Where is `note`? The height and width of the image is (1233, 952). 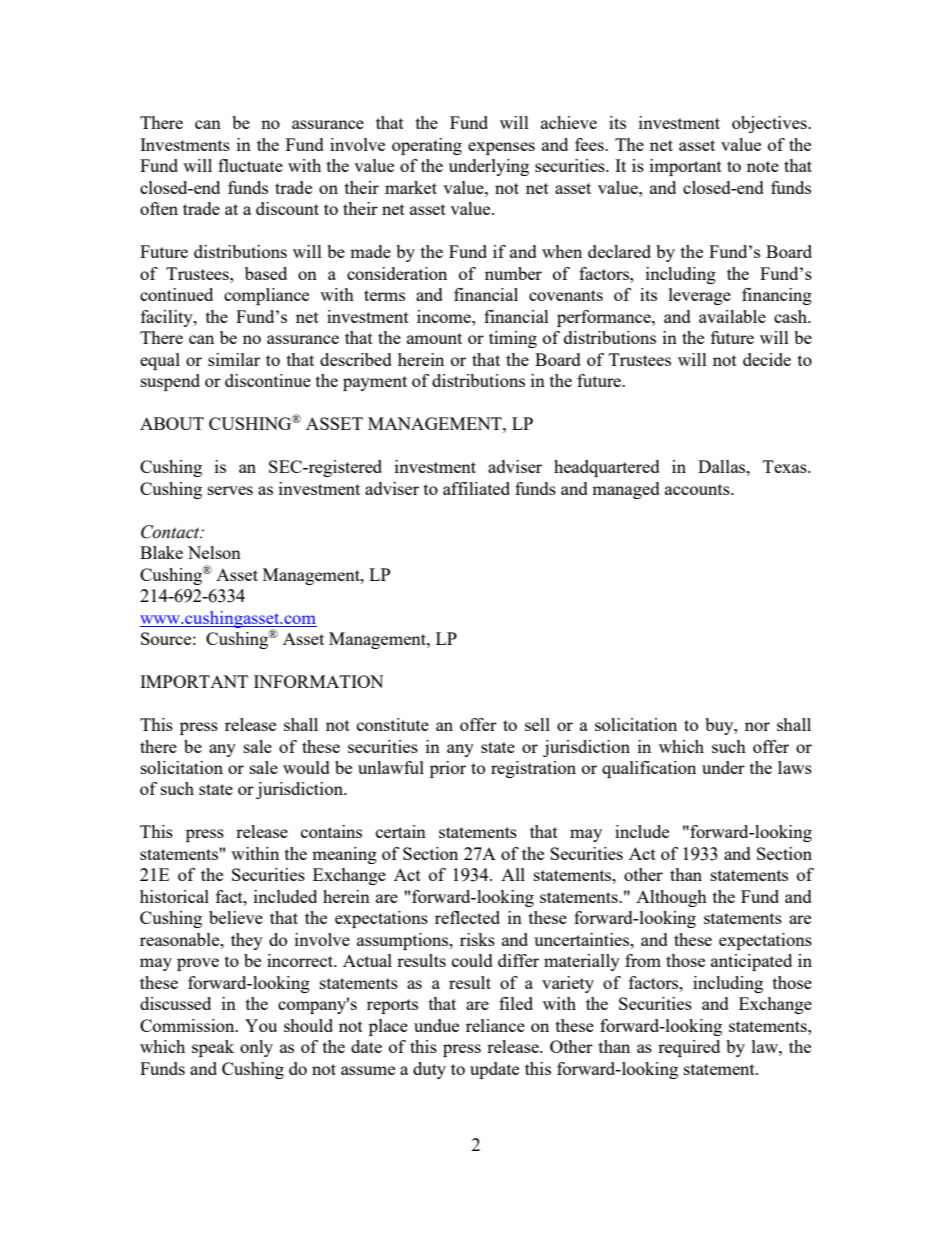
note is located at coordinates (763, 166).
